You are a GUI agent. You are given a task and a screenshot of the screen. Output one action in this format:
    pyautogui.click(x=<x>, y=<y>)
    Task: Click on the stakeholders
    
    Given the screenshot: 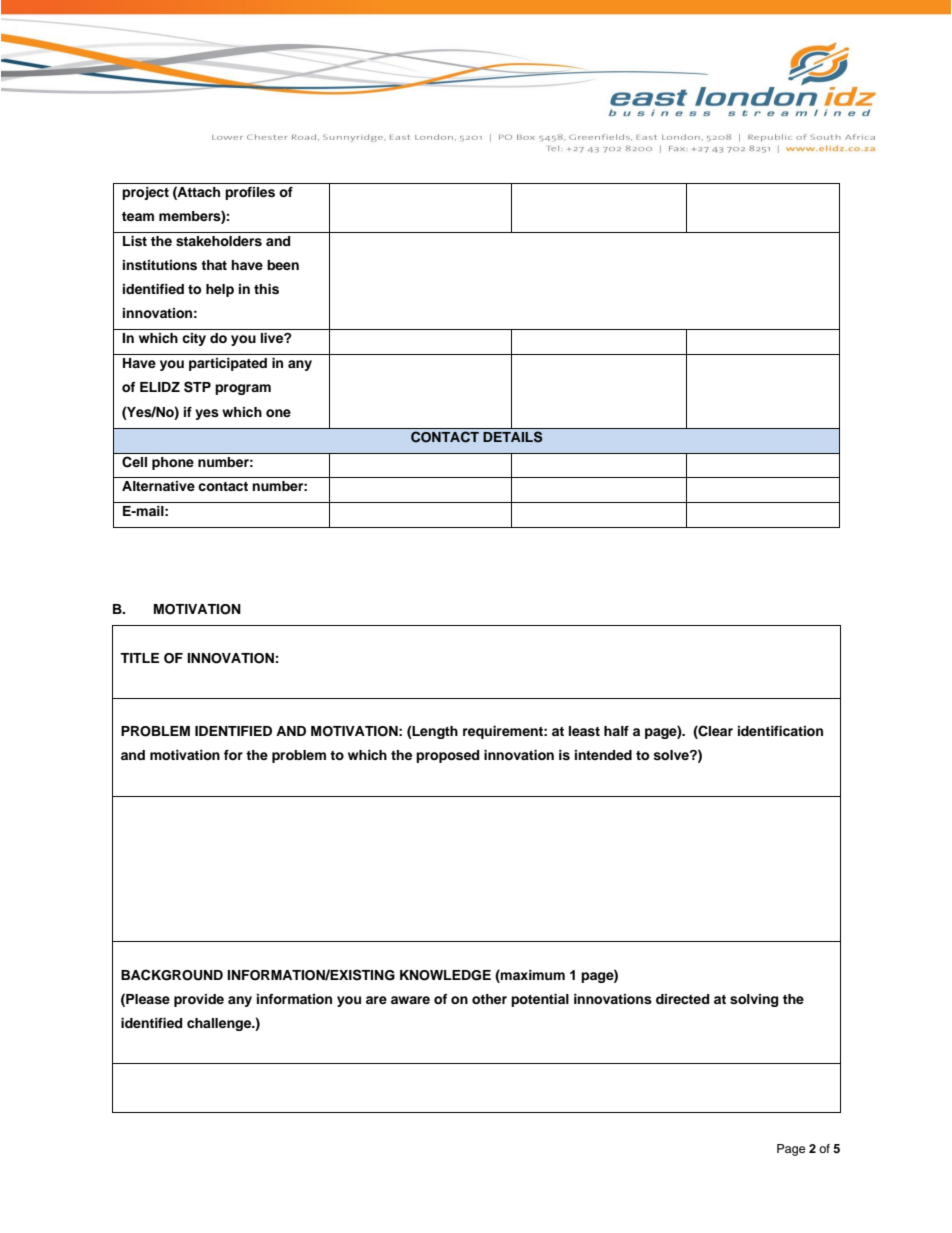 What is the action you would take?
    pyautogui.click(x=219, y=241)
